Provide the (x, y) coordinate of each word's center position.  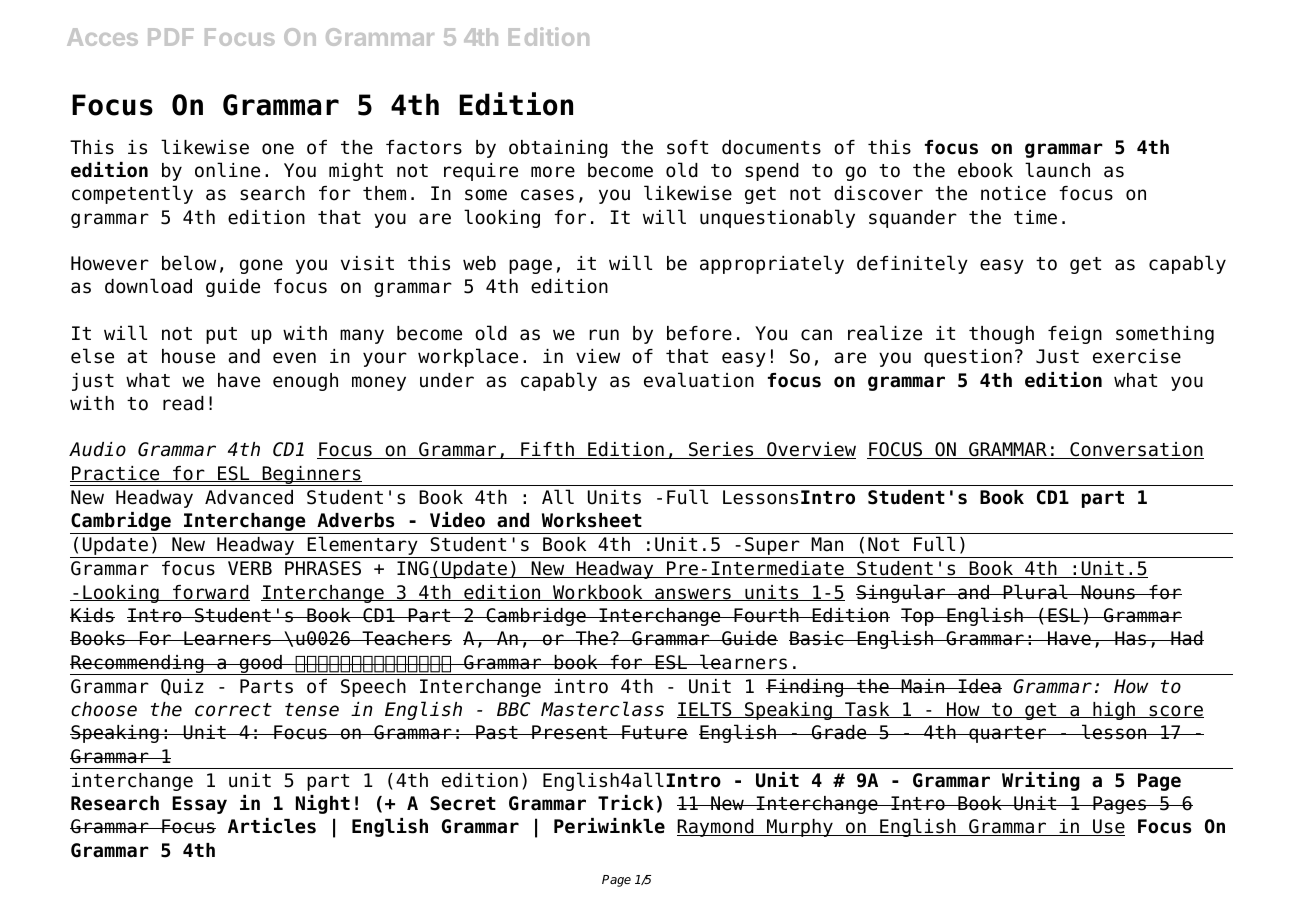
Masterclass (602, 709)
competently (132, 194)
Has (1131, 638)
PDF (171, 37)
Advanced (249, 497)
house (188, 356)
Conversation (1136, 450)
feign (1075, 335)
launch (1057, 170)
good (260, 665)
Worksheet (592, 520)
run (604, 335)
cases (547, 195)
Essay (199, 805)
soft (687, 147)
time (1035, 217)
